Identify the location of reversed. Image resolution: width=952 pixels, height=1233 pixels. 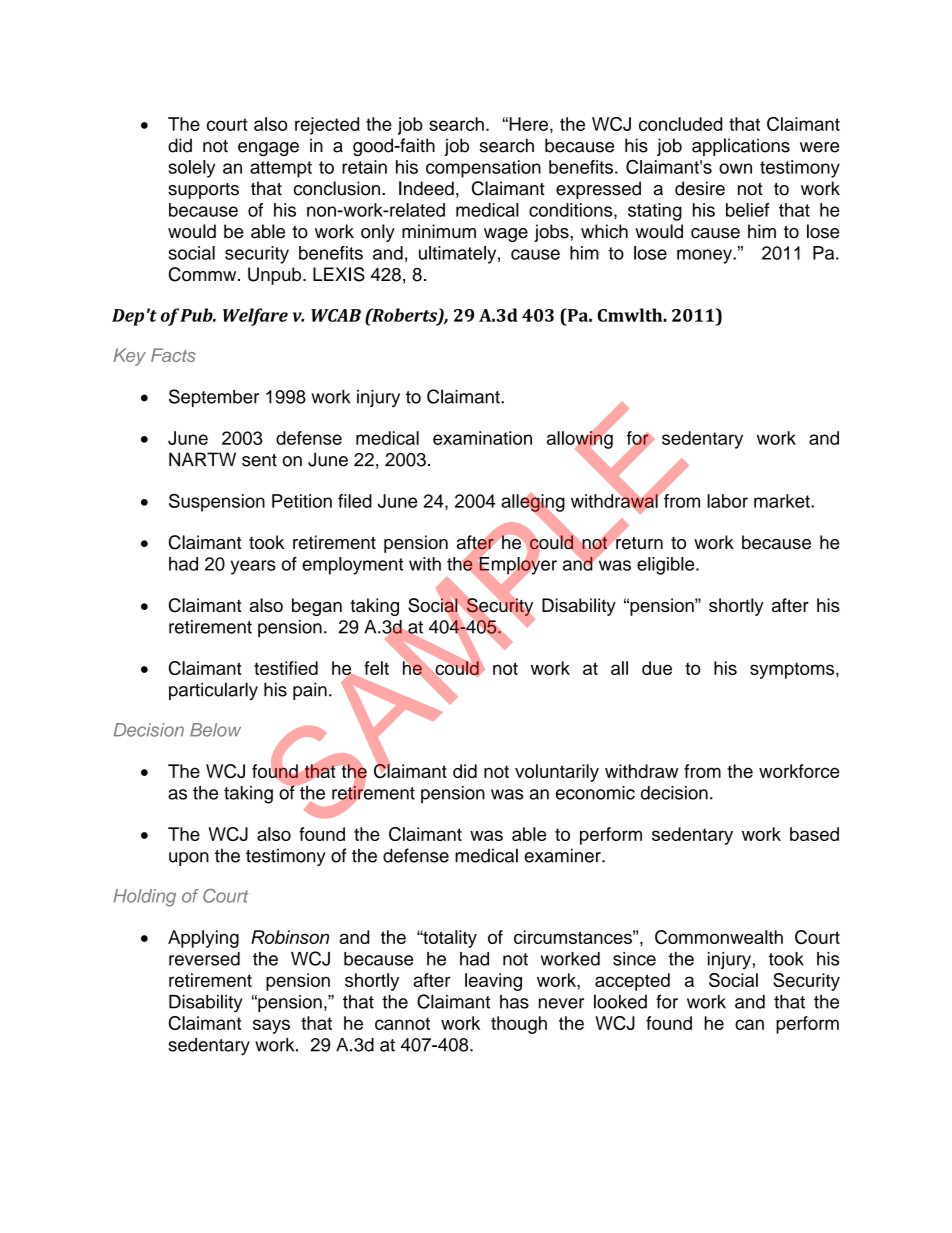
(204, 959).
